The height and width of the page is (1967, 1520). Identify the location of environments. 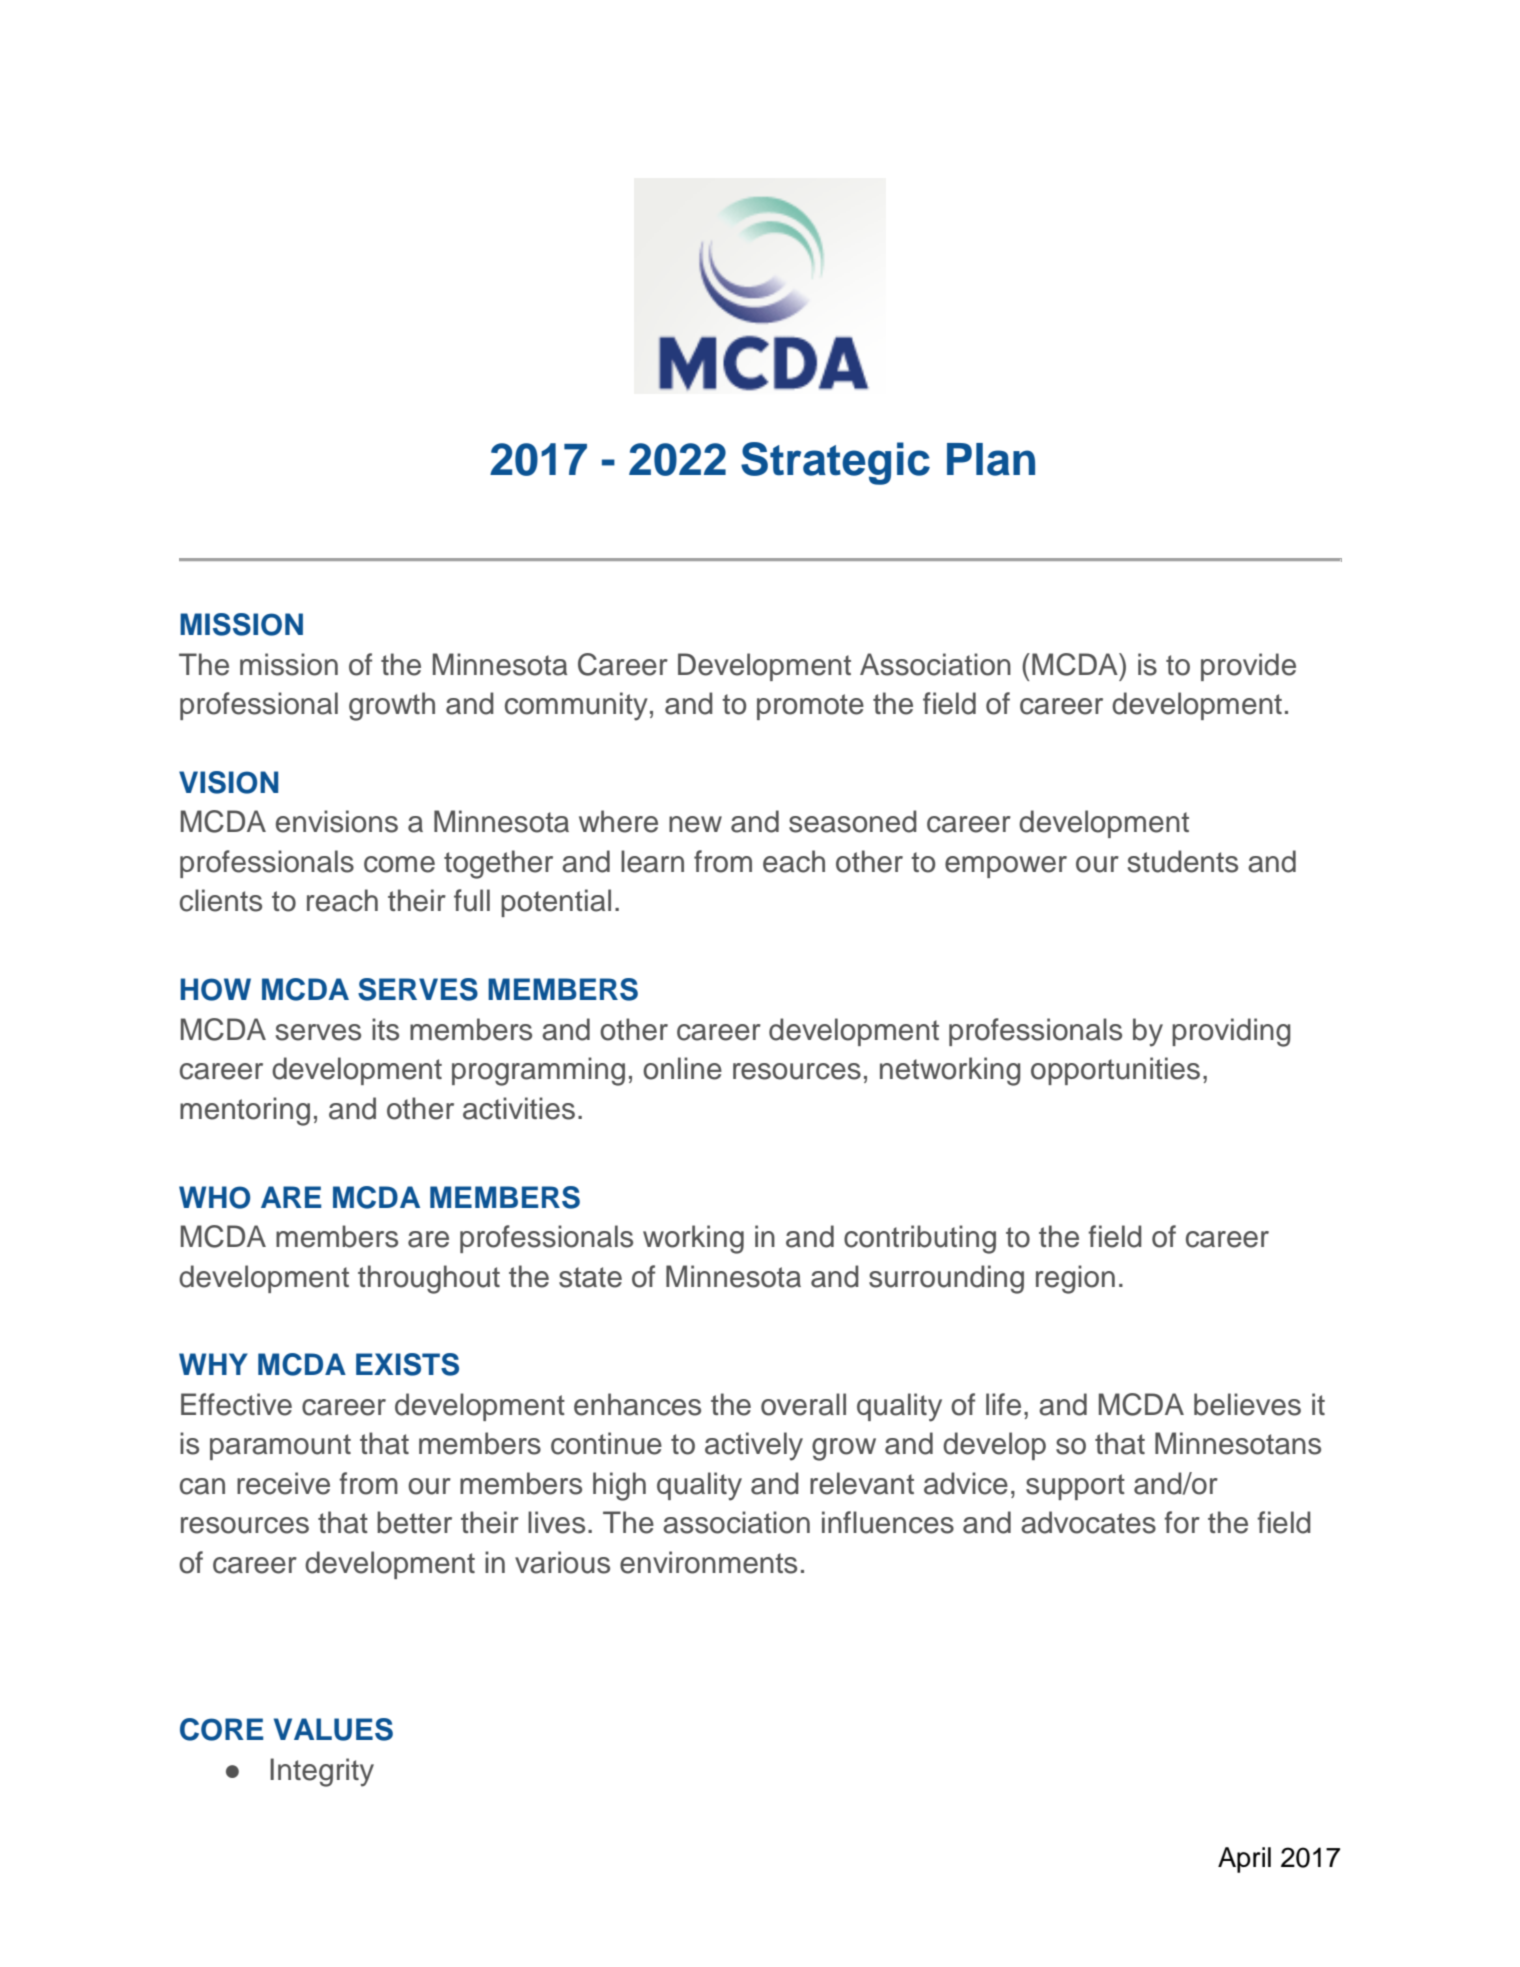
(708, 1562).
